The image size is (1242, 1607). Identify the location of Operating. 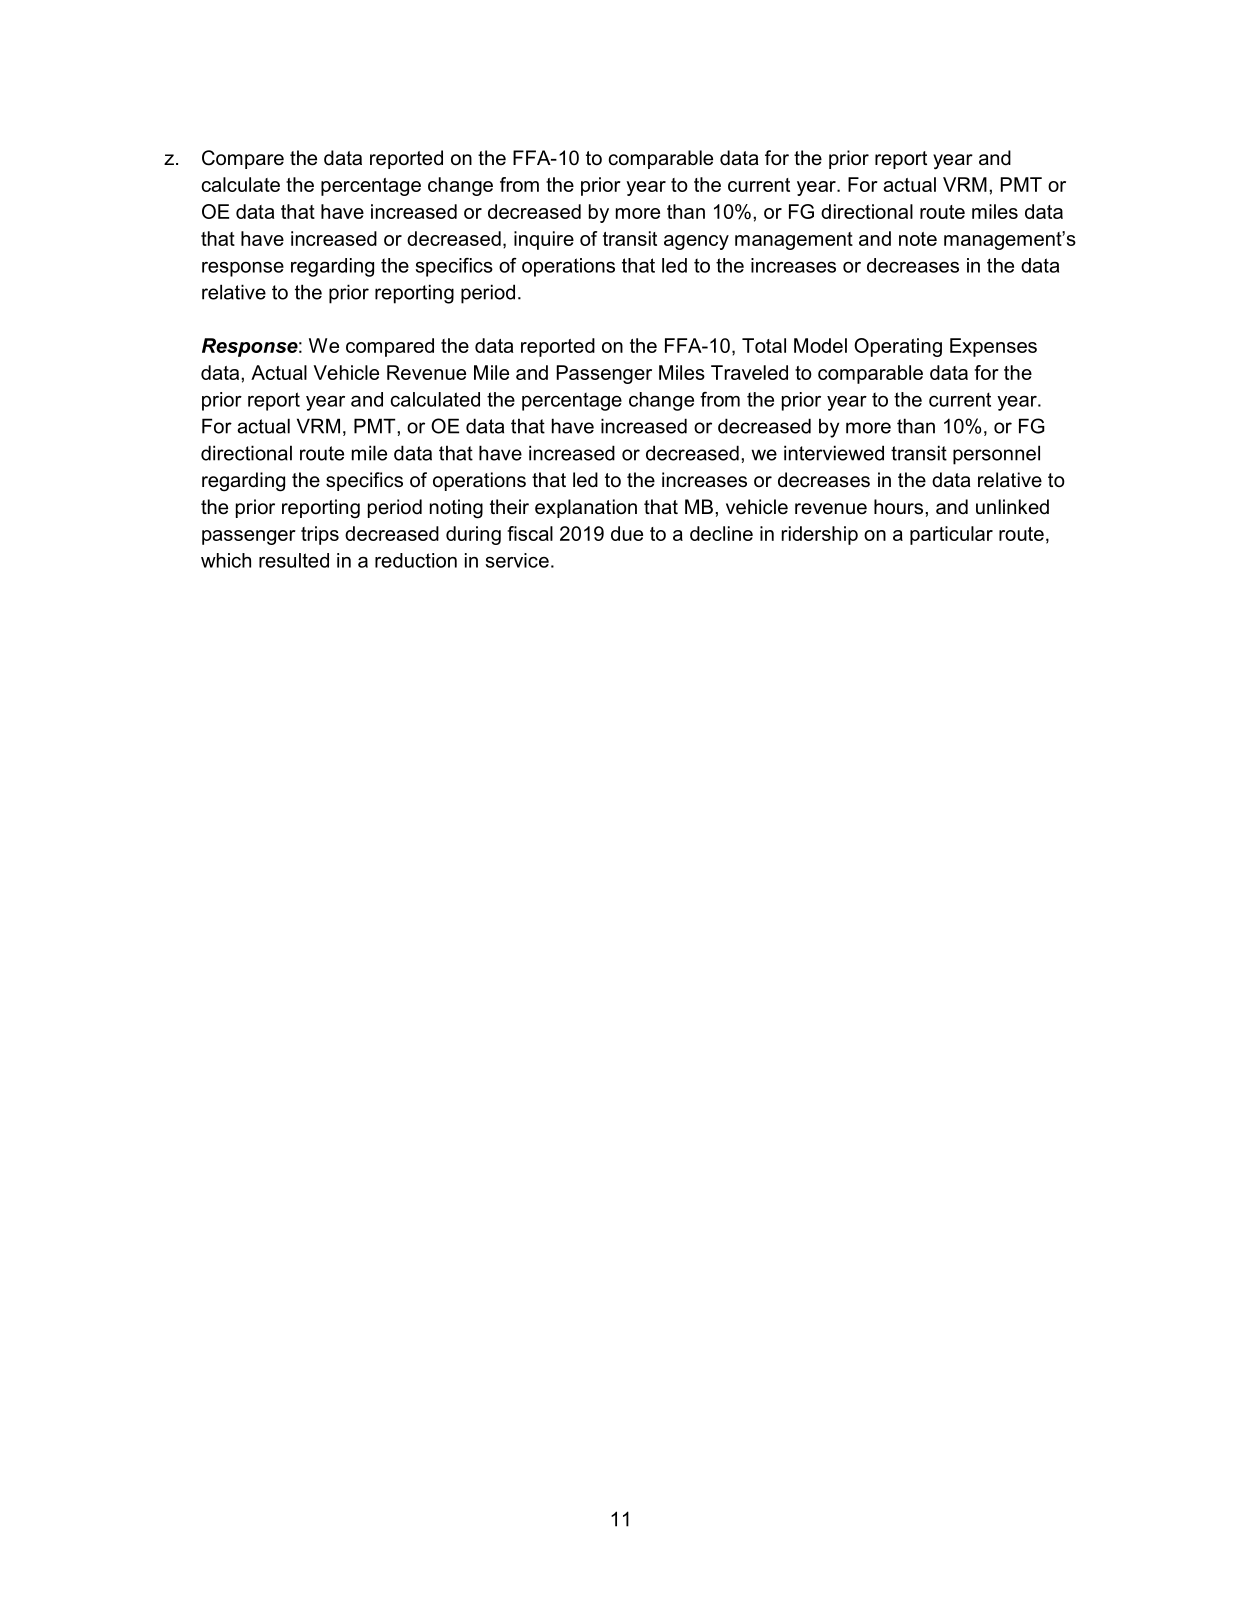
(898, 347).
